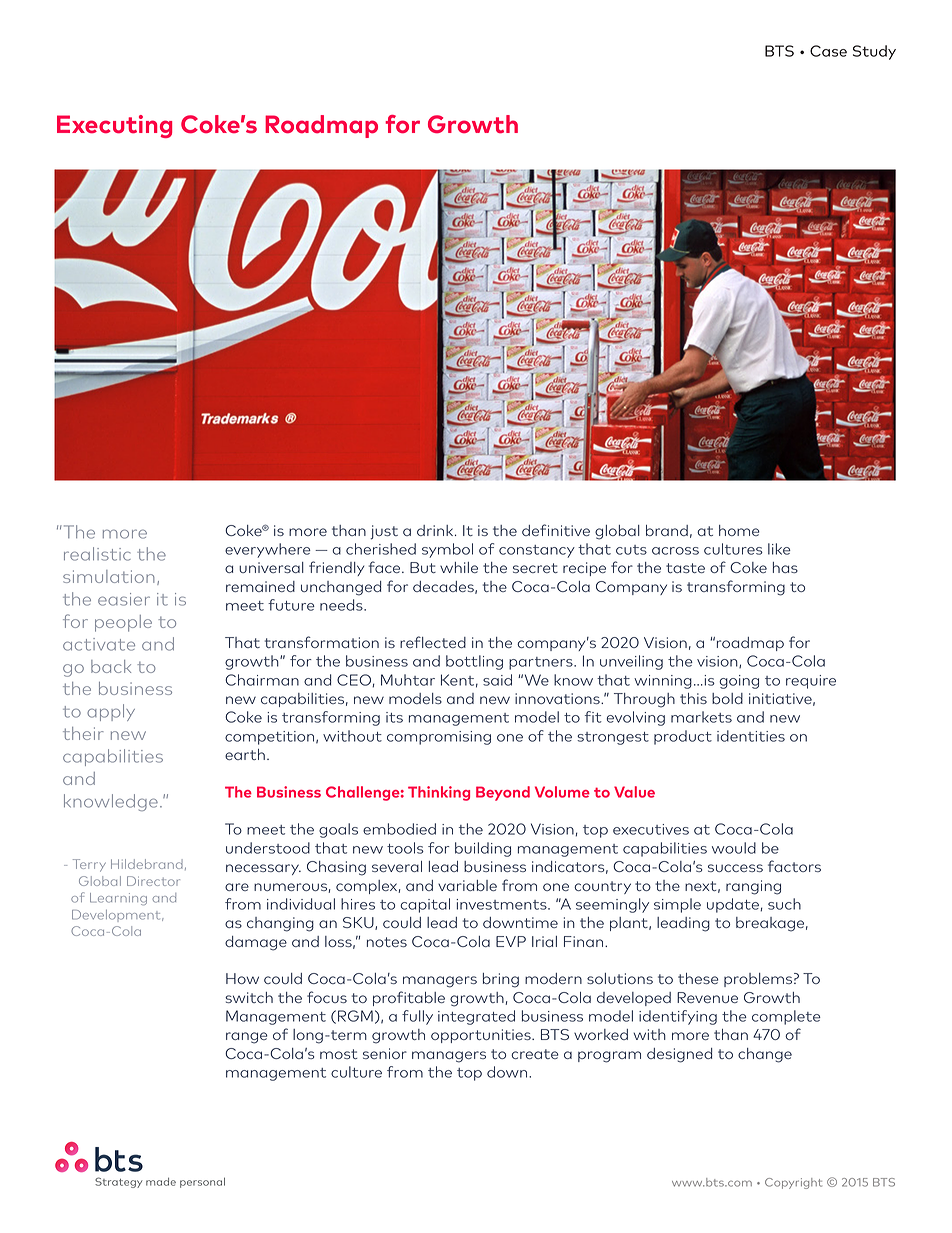 The image size is (952, 1233). Describe the element at coordinates (123, 623) in the screenshot. I see `people` at that location.
